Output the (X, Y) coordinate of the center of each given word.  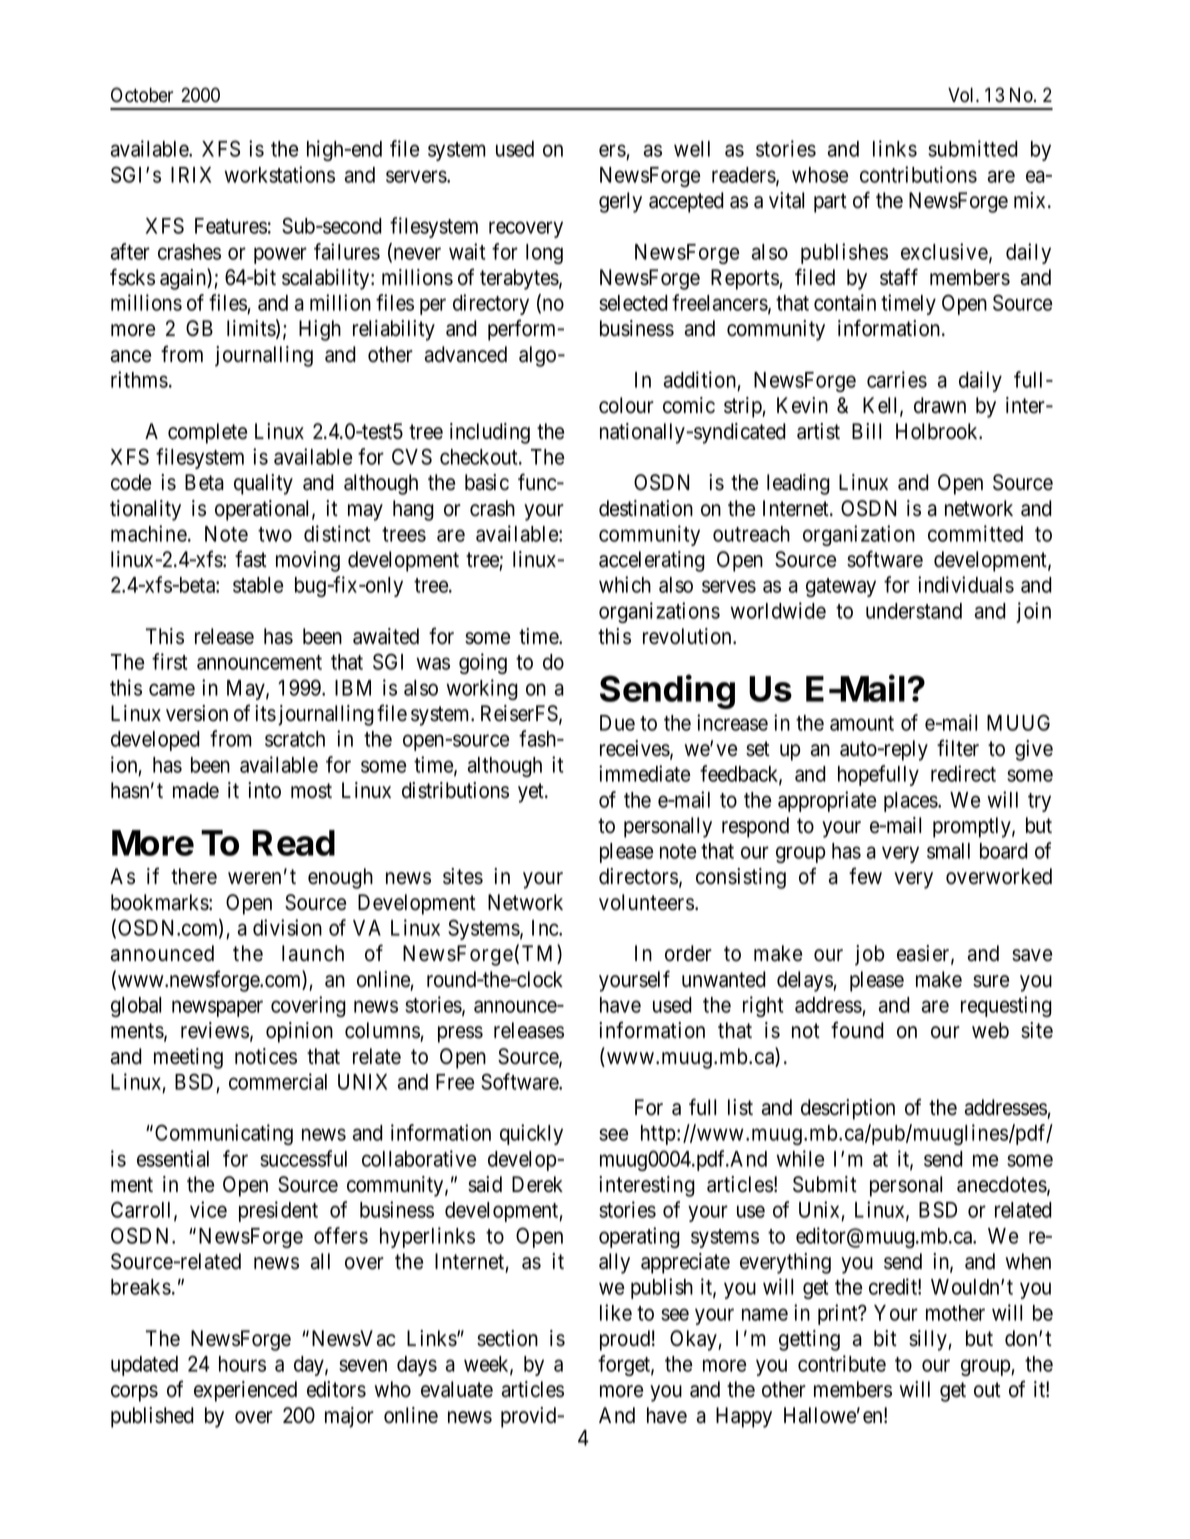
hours (242, 1364)
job (869, 955)
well (692, 149)
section (507, 1338)
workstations (279, 174)
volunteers (646, 902)
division (287, 927)
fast (251, 559)
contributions (918, 174)
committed (975, 533)
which (625, 584)
